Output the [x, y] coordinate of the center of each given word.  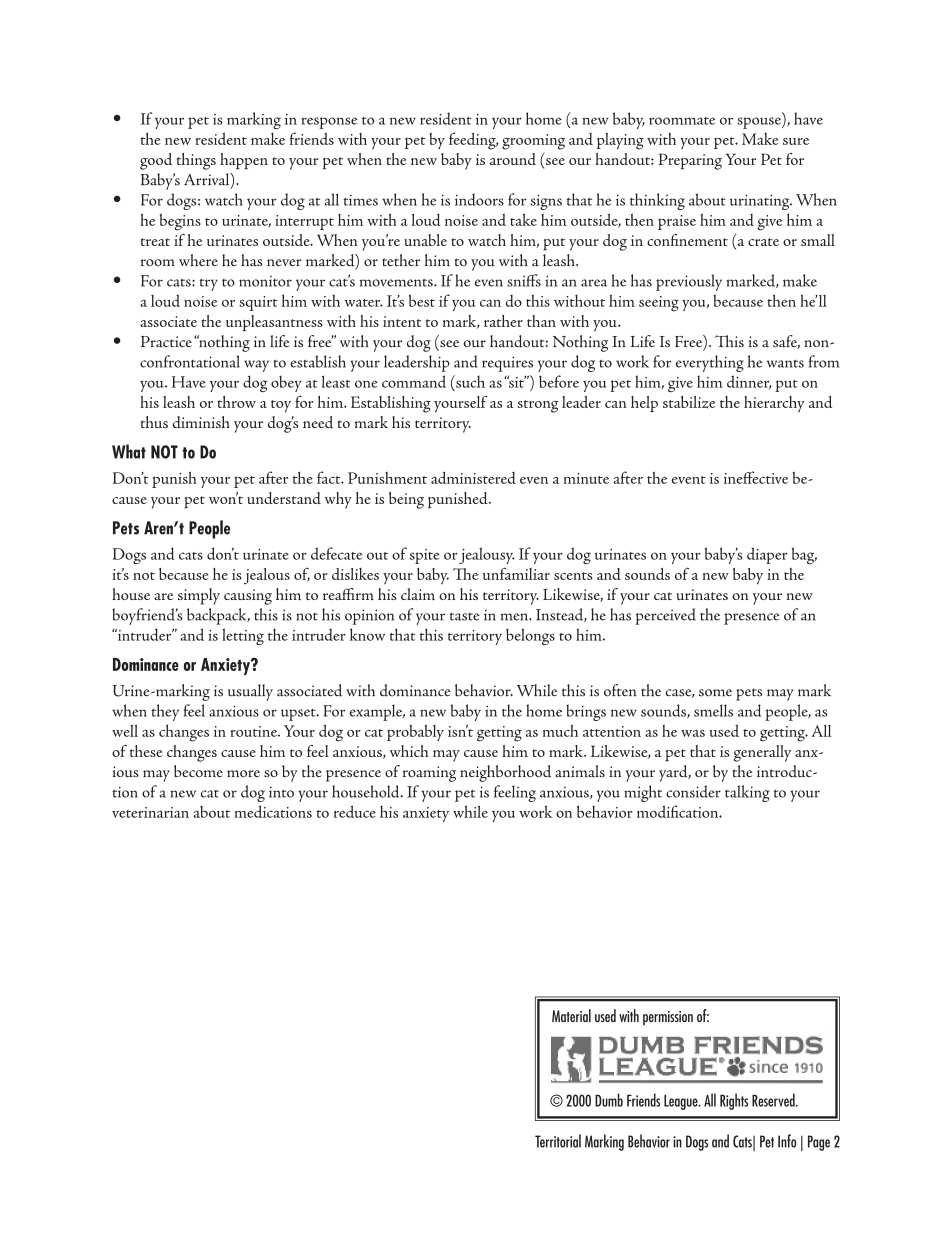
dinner [749, 382]
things [196, 161]
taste [465, 616]
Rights [734, 1101]
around [513, 159]
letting [243, 636]
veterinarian [150, 812]
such [469, 381]
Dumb [609, 1100]
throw [236, 402]
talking [747, 793]
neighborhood [505, 773]
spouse [760, 123]
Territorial [558, 1141]
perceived [665, 616]
